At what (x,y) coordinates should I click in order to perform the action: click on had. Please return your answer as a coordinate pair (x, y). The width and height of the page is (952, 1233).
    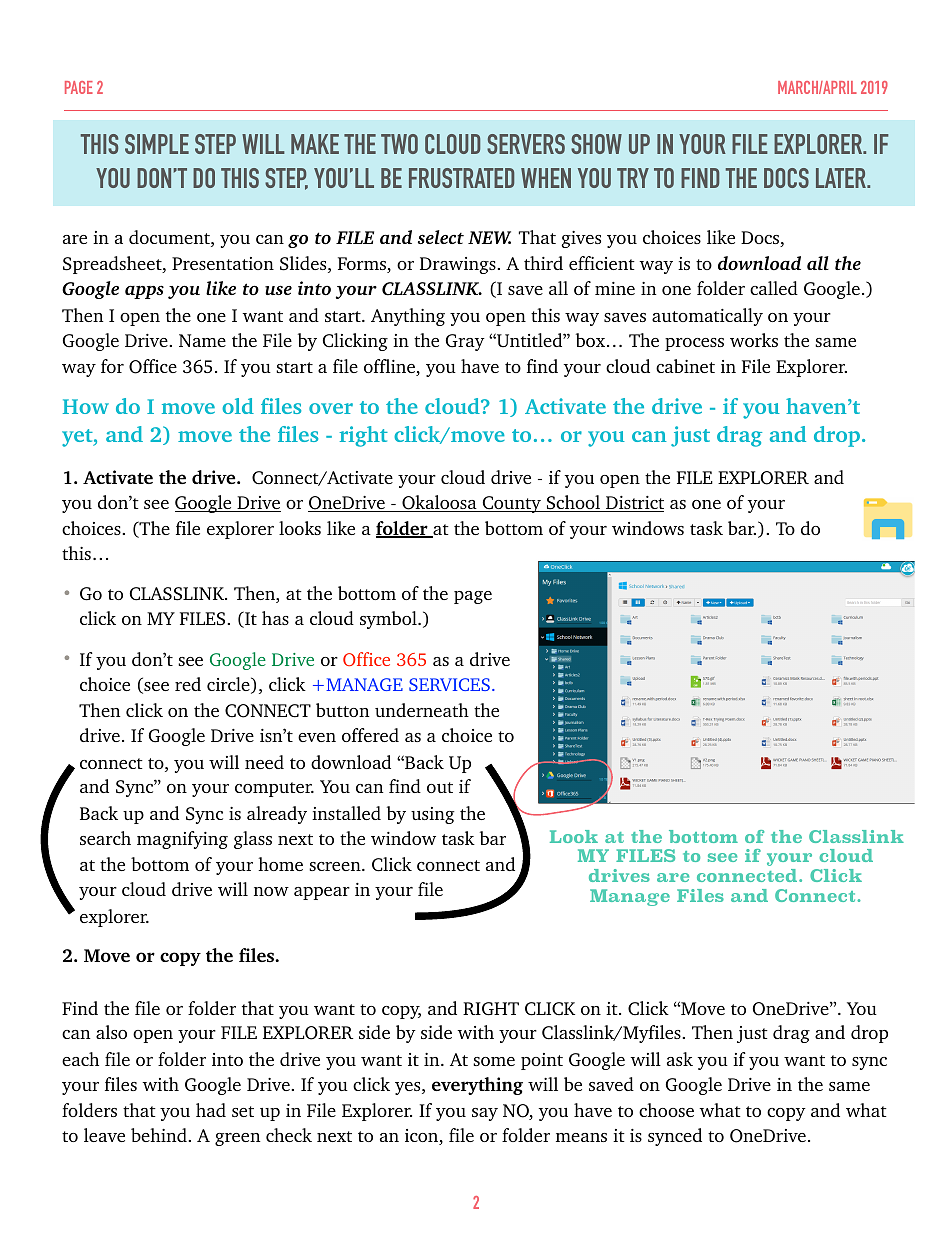
    Looking at the image, I should click on (211, 1110).
